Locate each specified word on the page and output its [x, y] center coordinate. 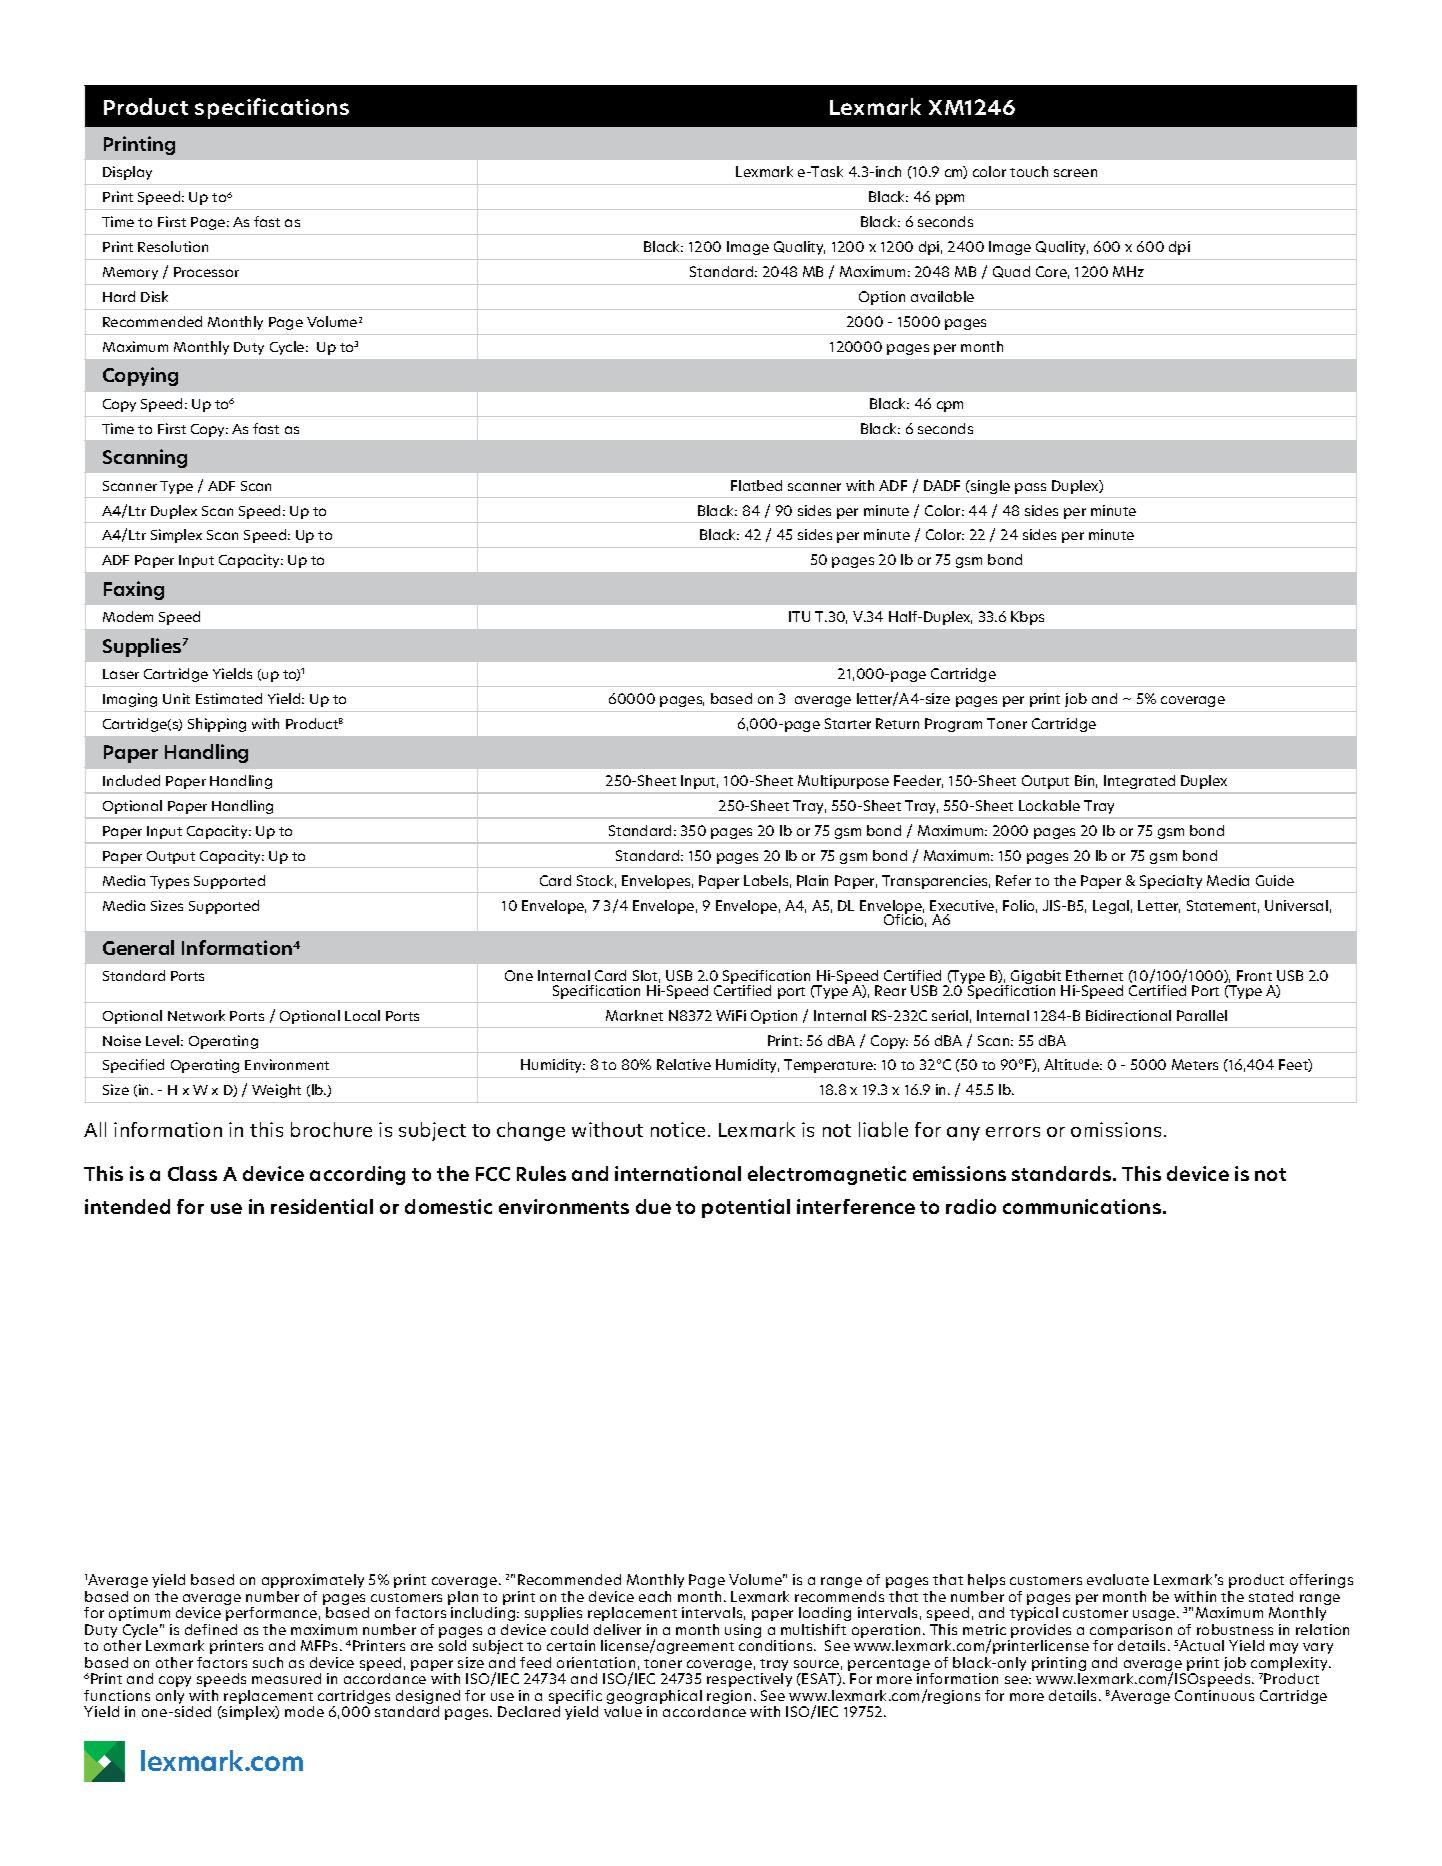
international [678, 1173]
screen [1075, 173]
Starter [848, 723]
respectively [749, 1680]
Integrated [1139, 782]
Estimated [229, 698]
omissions [1118, 1129]
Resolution [173, 246]
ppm [950, 199]
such [268, 1662]
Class [192, 1173]
